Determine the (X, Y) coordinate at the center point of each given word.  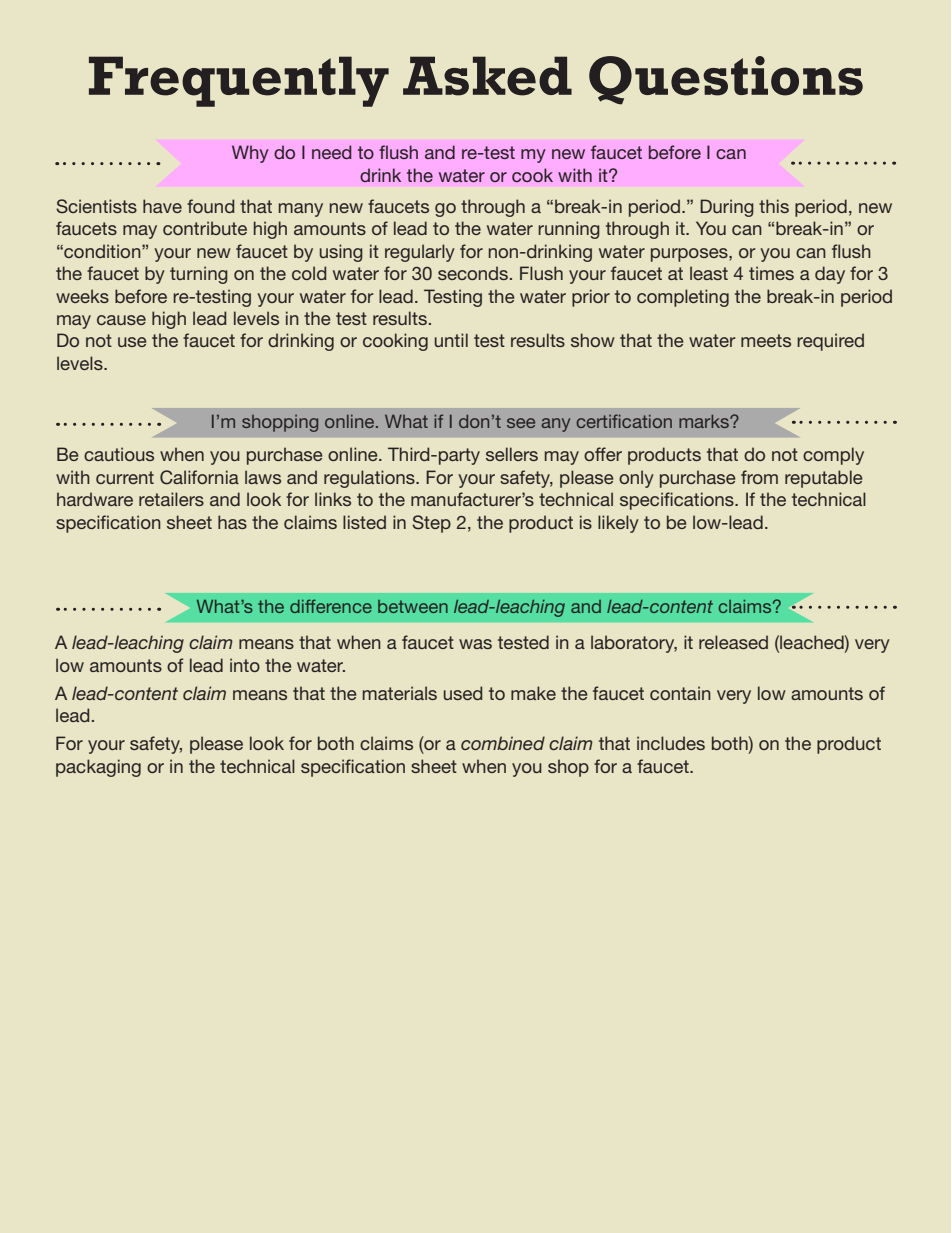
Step (431, 524)
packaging (98, 768)
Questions (726, 80)
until (451, 340)
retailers (171, 499)
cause (121, 320)
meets (766, 340)
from (759, 477)
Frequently (239, 81)
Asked (487, 76)
